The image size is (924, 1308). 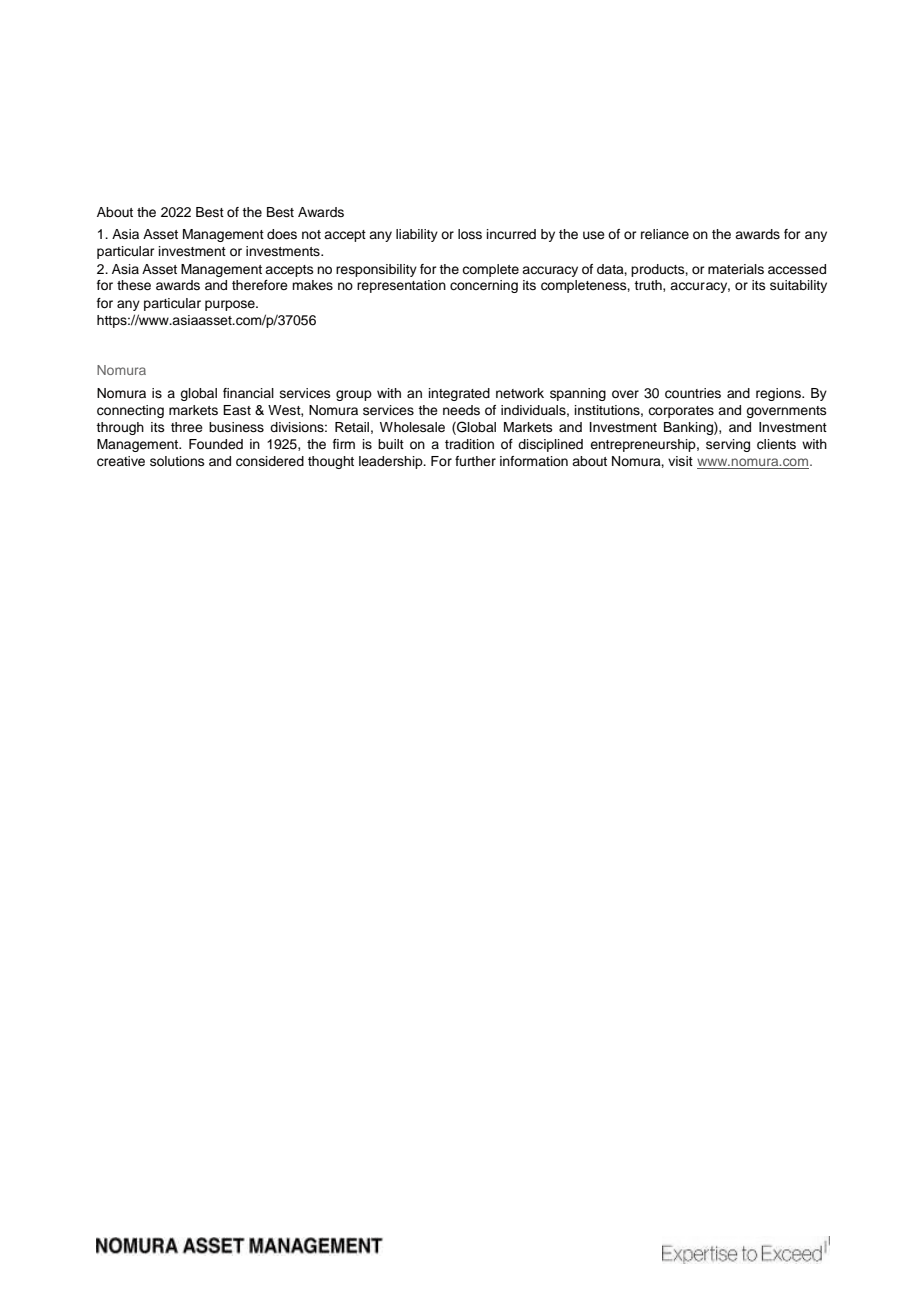 I want to click on integrated, so click(x=459, y=394).
